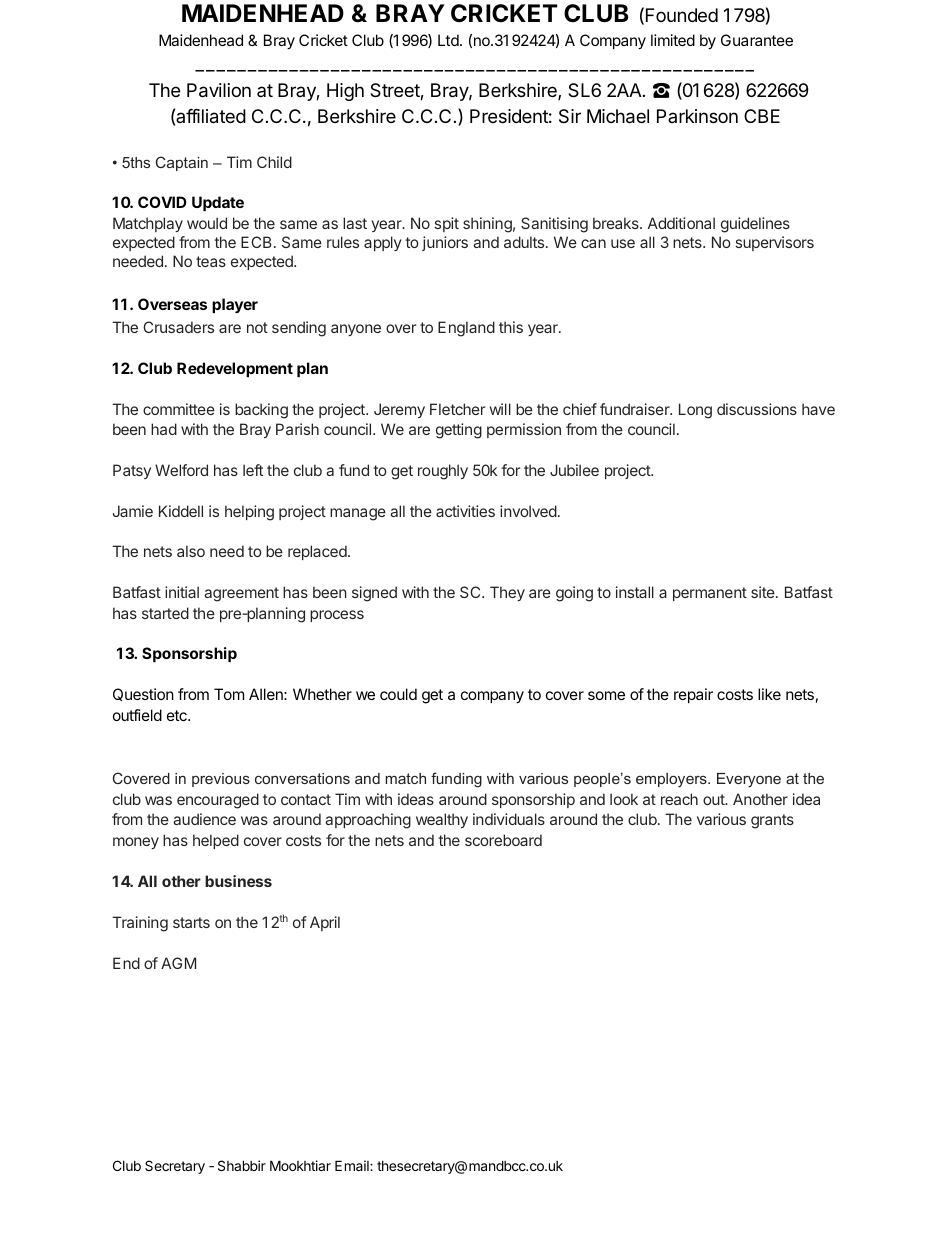 The height and width of the page is (1233, 952). I want to click on starts, so click(191, 922).
